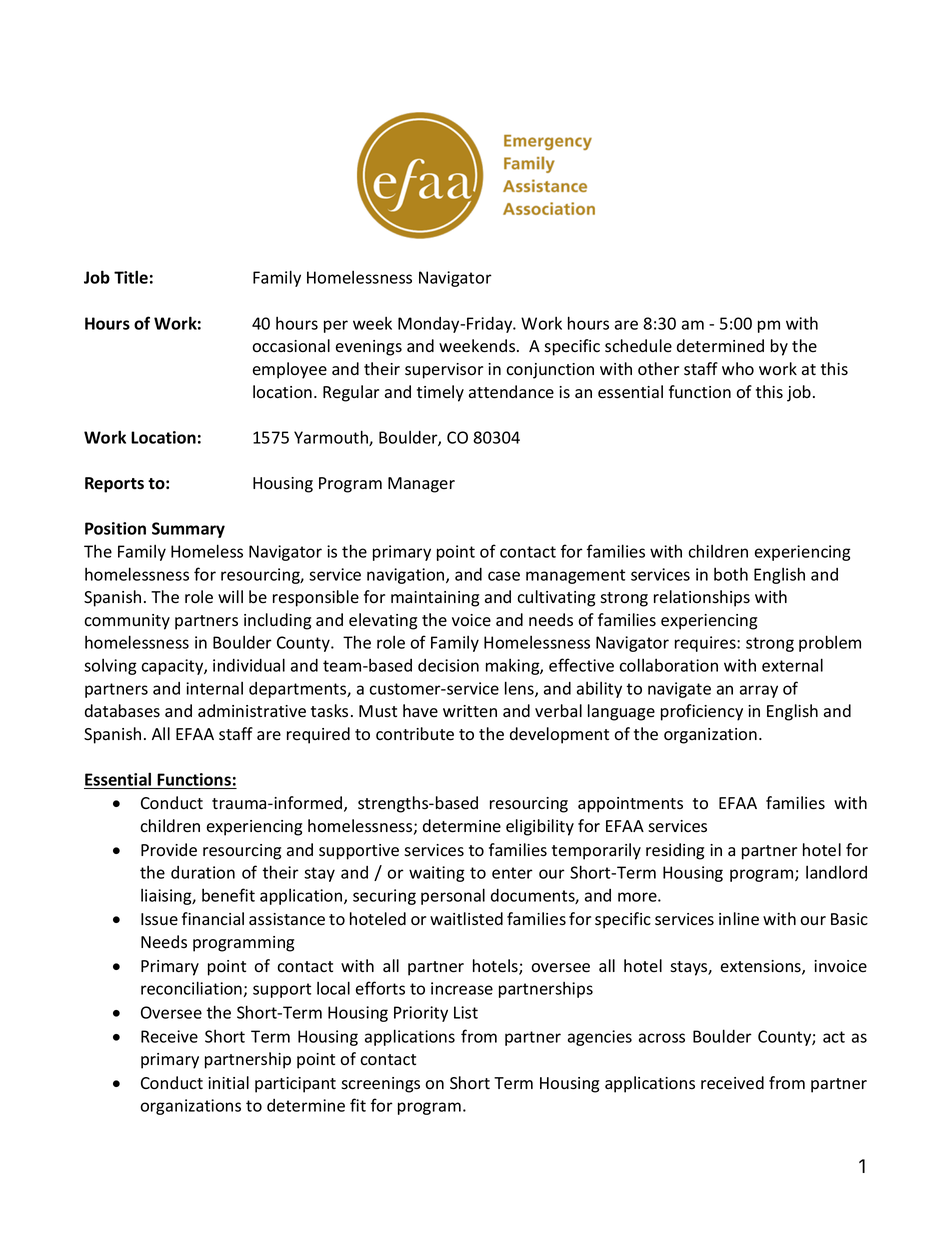 Image resolution: width=952 pixels, height=1233 pixels. What do you see at coordinates (738, 369) in the screenshot?
I see `who` at bounding box center [738, 369].
